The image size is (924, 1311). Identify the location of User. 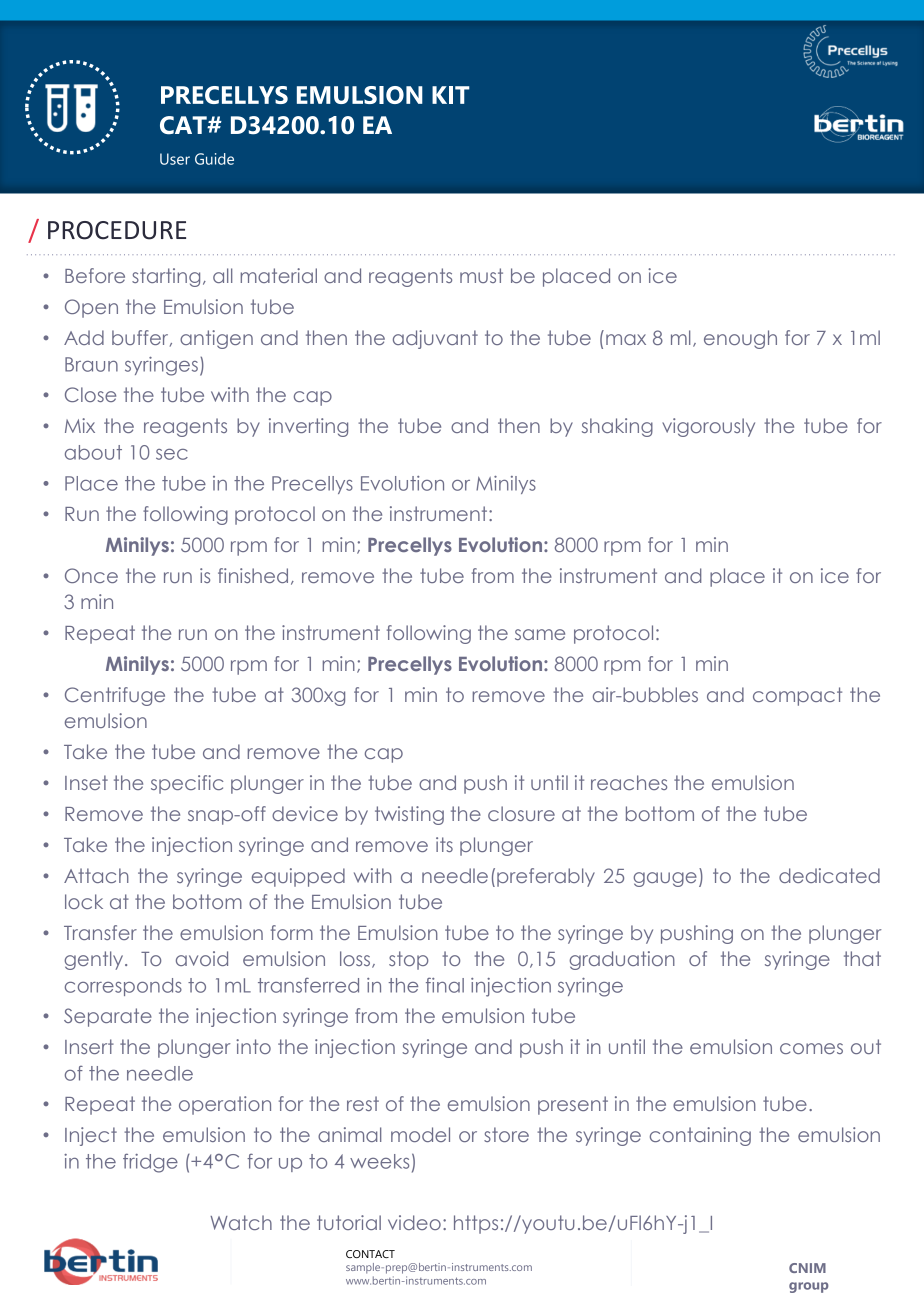
(175, 159).
